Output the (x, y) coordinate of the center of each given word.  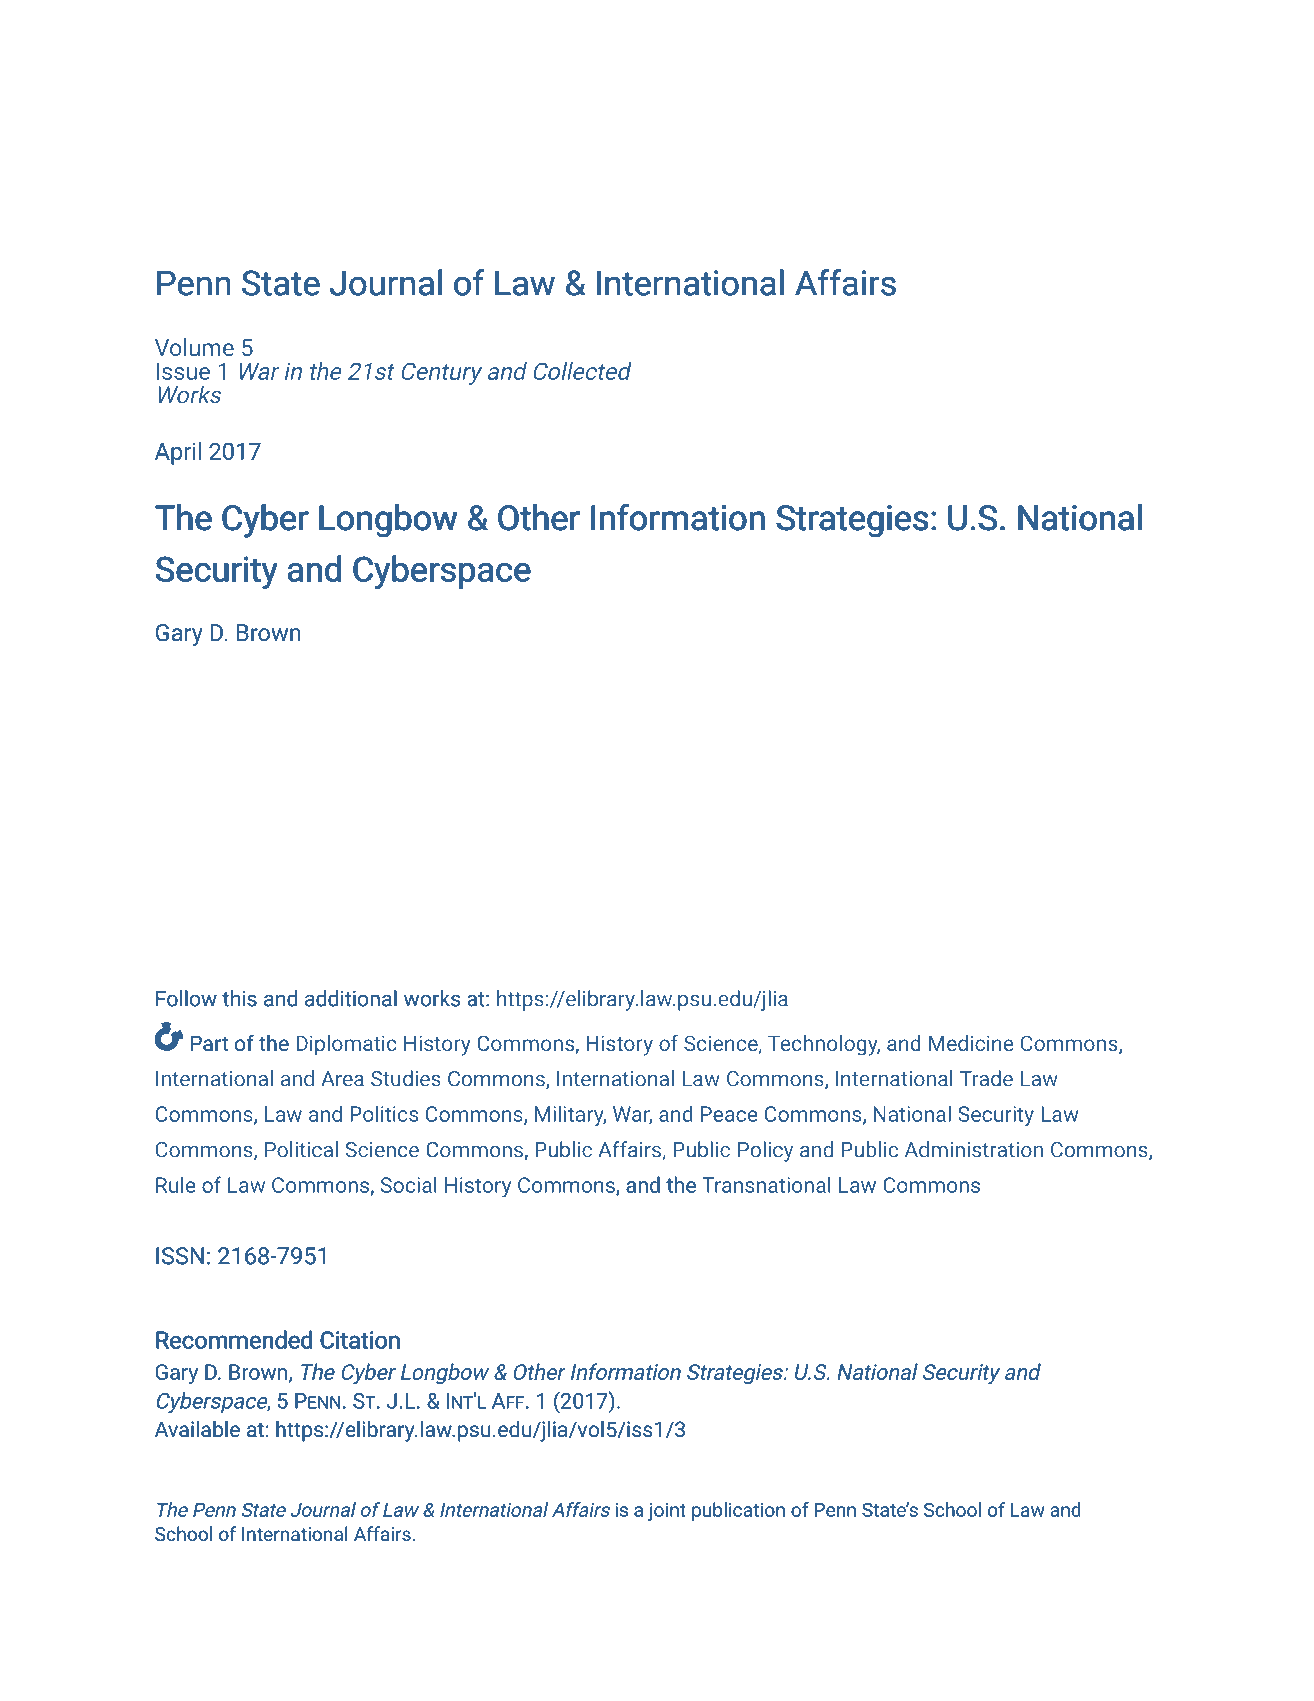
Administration (974, 1149)
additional (351, 998)
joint (667, 1512)
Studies (406, 1078)
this (239, 998)
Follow (186, 998)
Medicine (971, 1043)
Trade (986, 1078)
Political (301, 1149)
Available (197, 1429)
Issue (183, 371)
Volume (194, 347)
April (178, 453)
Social (409, 1184)
